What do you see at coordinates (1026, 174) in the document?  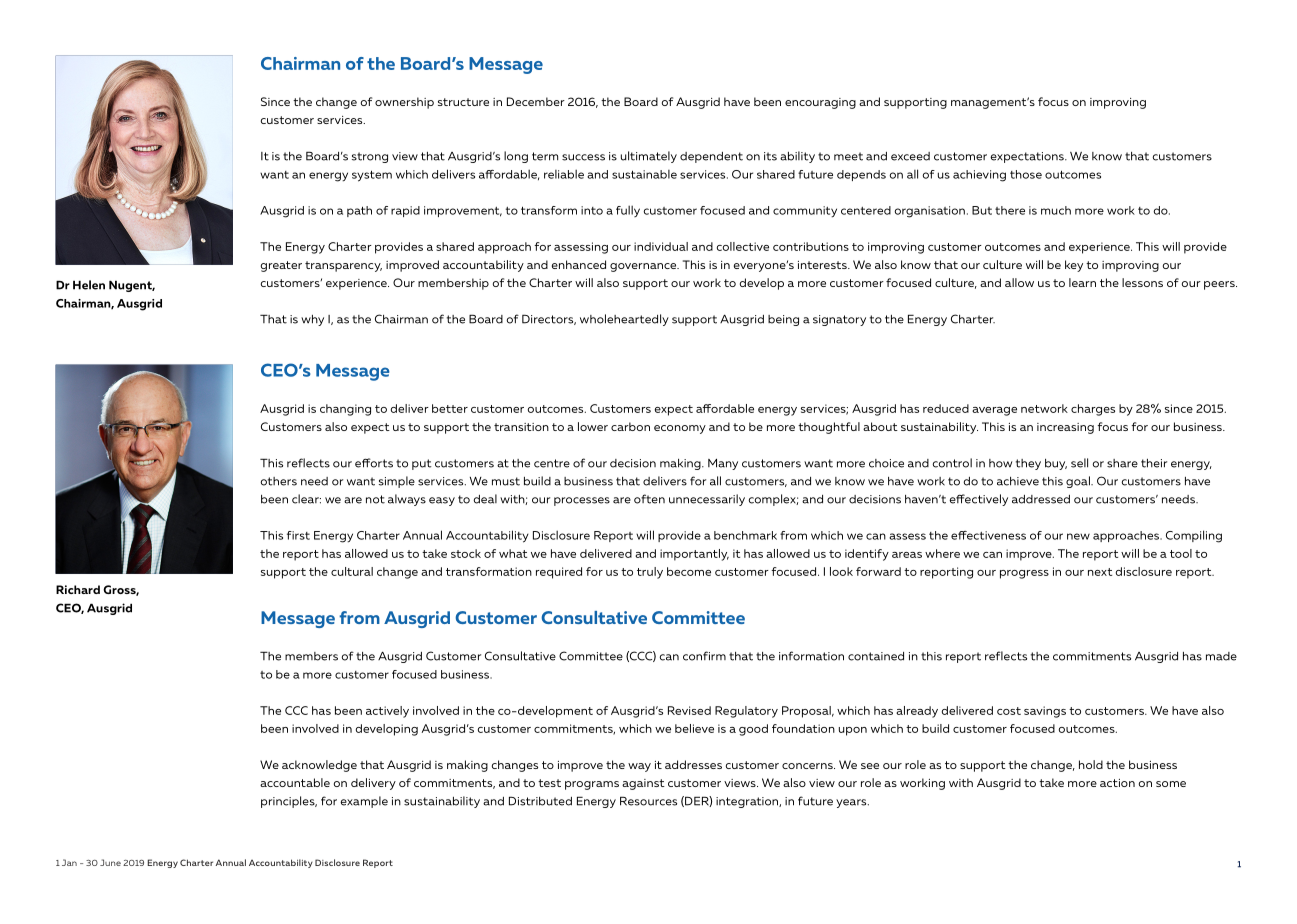 I see `those` at bounding box center [1026, 174].
